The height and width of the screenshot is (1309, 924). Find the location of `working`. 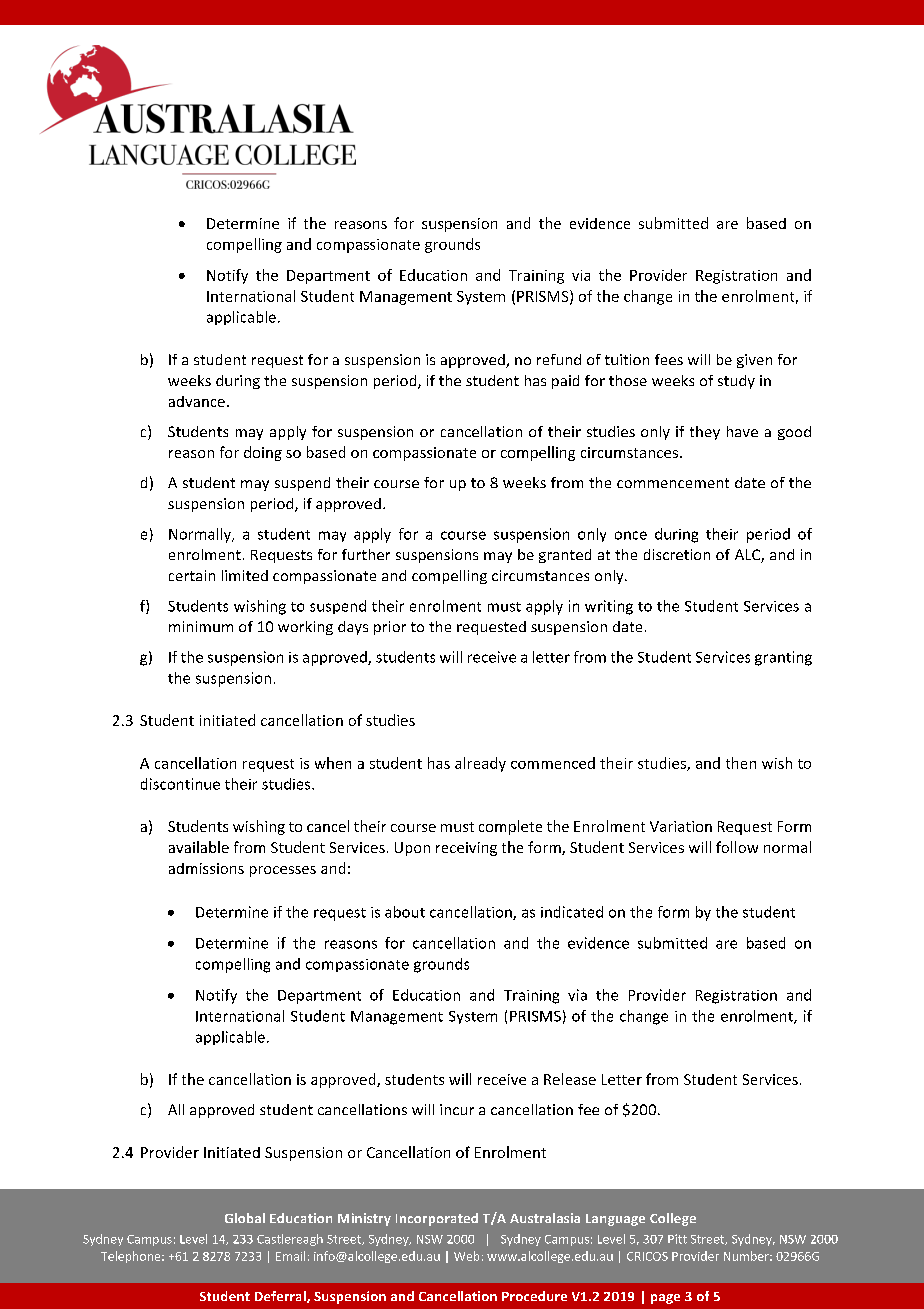

working is located at coordinates (305, 628).
